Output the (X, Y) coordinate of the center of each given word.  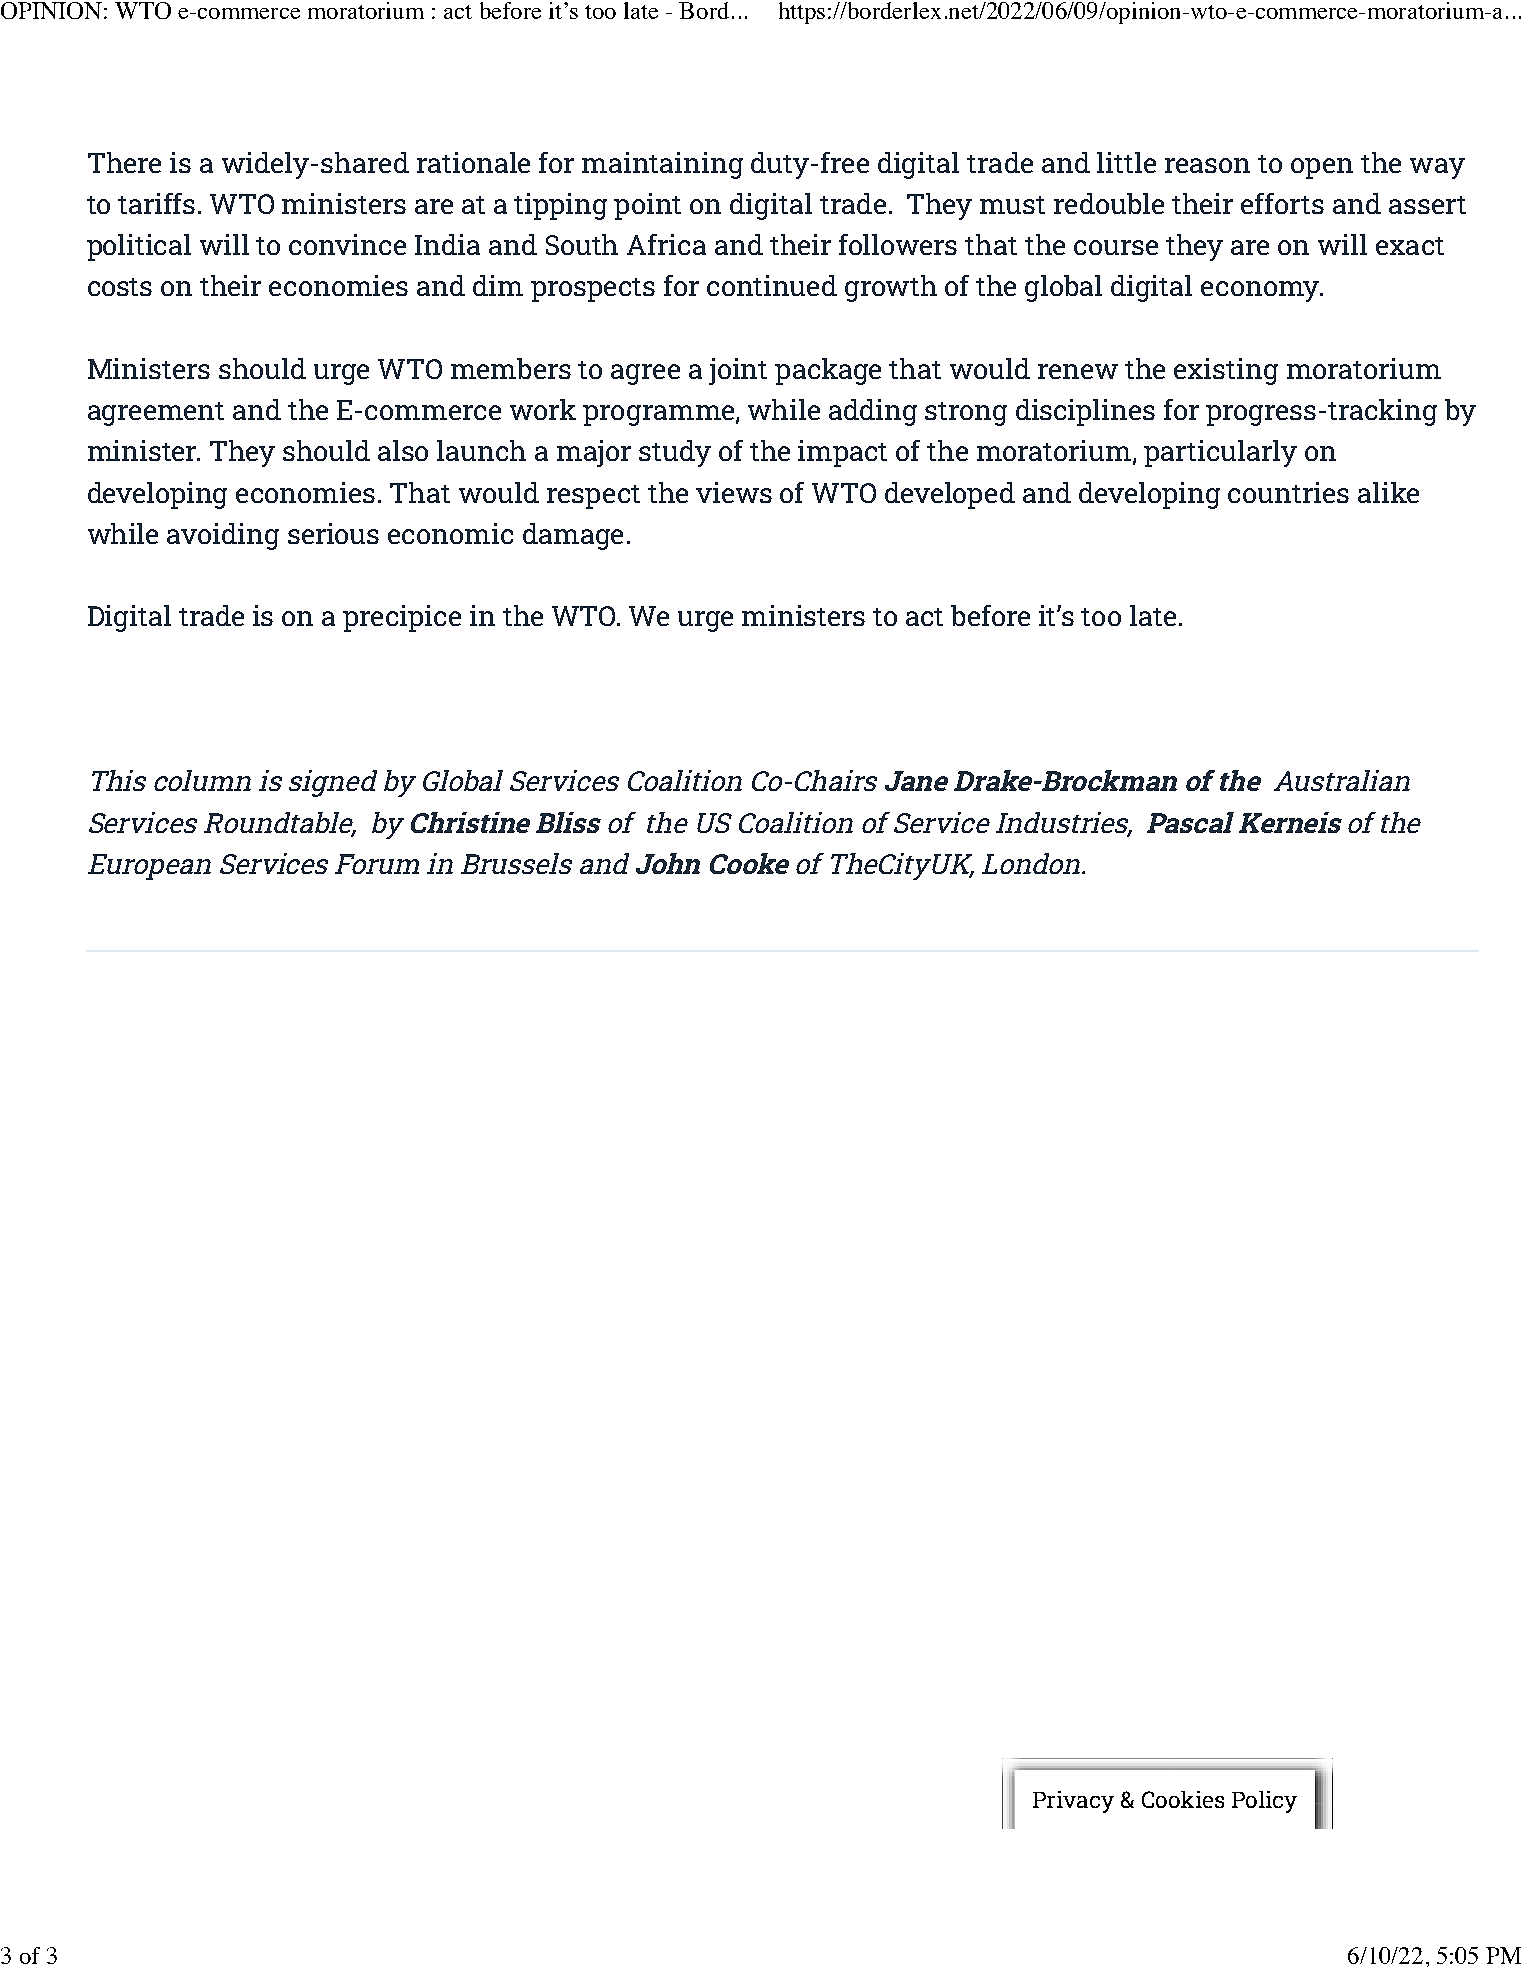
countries (1288, 492)
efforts (1282, 203)
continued (772, 285)
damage (573, 536)
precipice (402, 618)
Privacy (1073, 1802)
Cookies (1183, 1799)
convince (347, 244)
